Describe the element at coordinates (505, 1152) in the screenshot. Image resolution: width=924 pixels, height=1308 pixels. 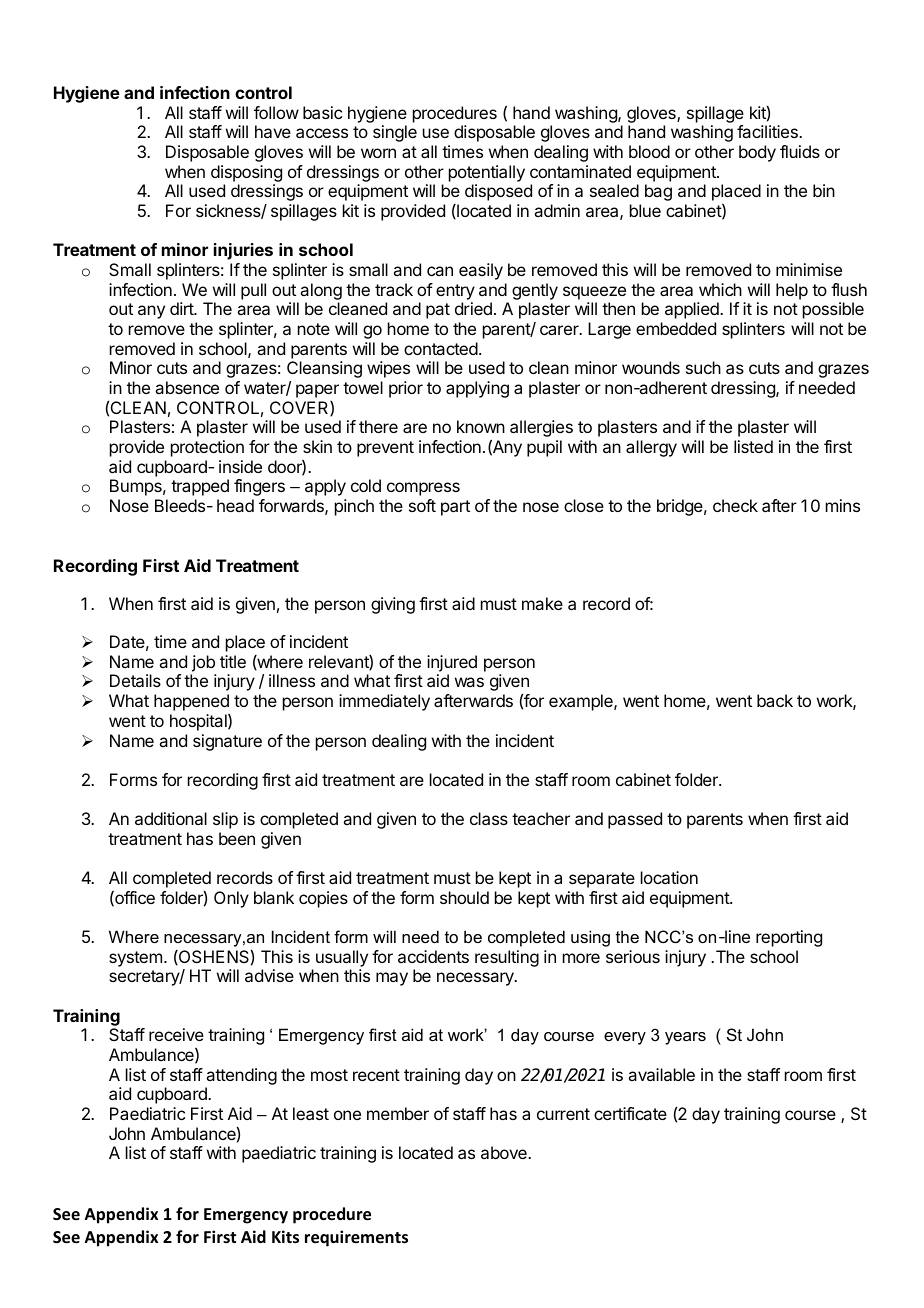
I see `above` at that location.
